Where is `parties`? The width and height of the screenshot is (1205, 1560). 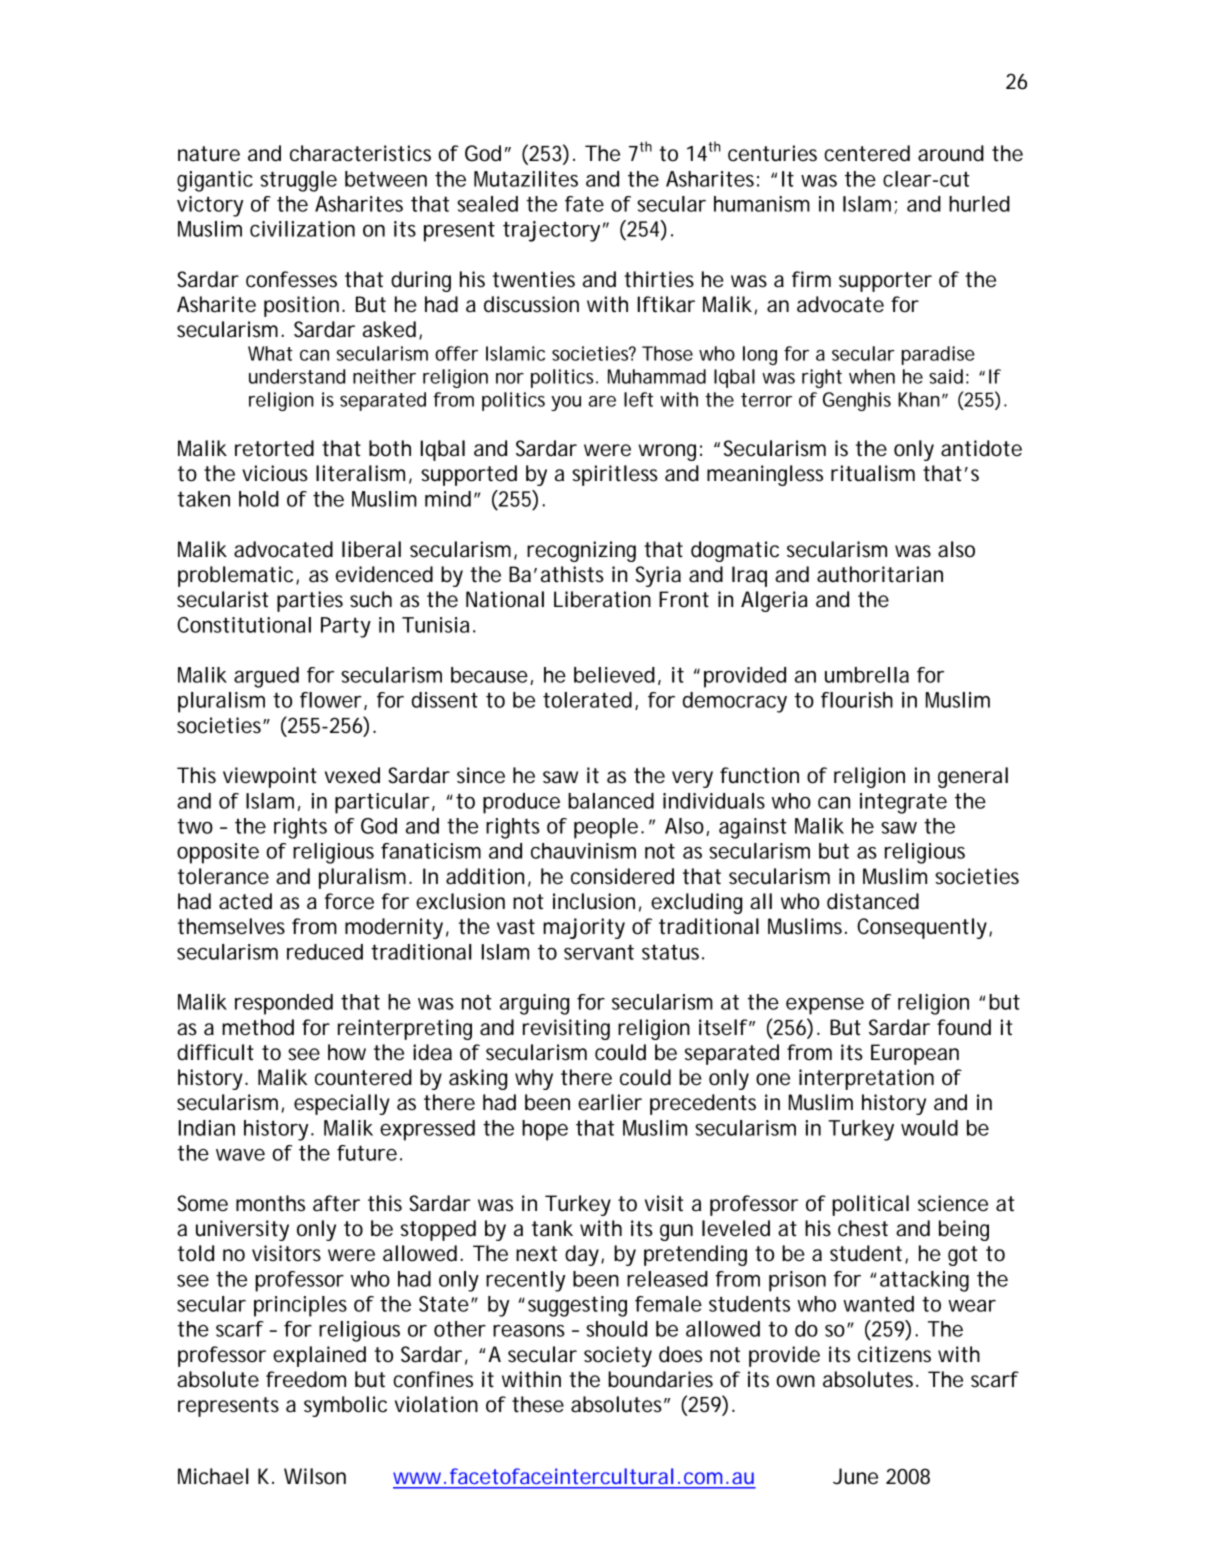
parties is located at coordinates (310, 601).
